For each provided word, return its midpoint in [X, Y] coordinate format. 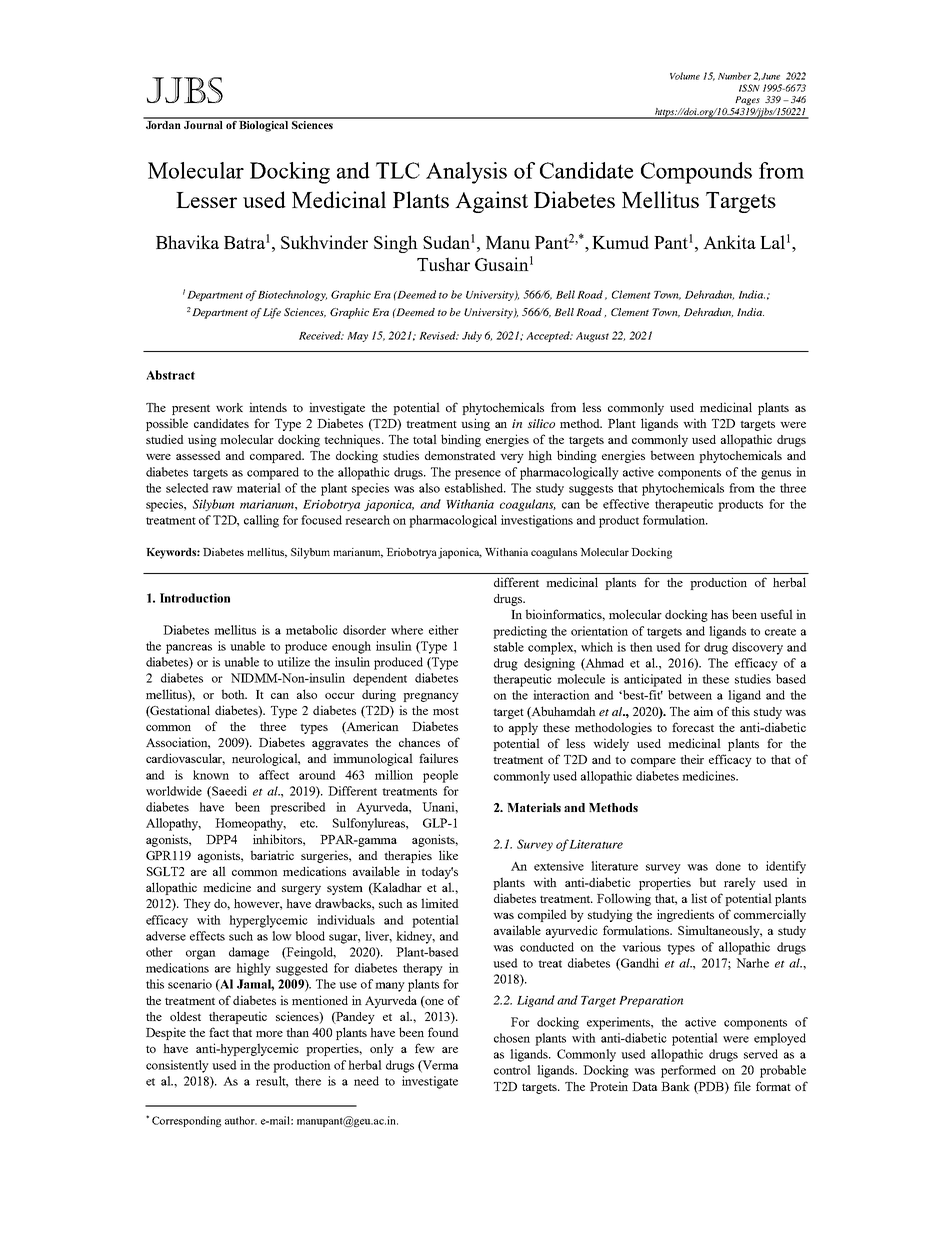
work [229, 407]
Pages [747, 100]
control [512, 1070]
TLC [398, 170]
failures [438, 758]
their [692, 759]
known [211, 775]
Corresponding [186, 1121]
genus [776, 475]
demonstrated [460, 455]
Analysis [466, 173]
